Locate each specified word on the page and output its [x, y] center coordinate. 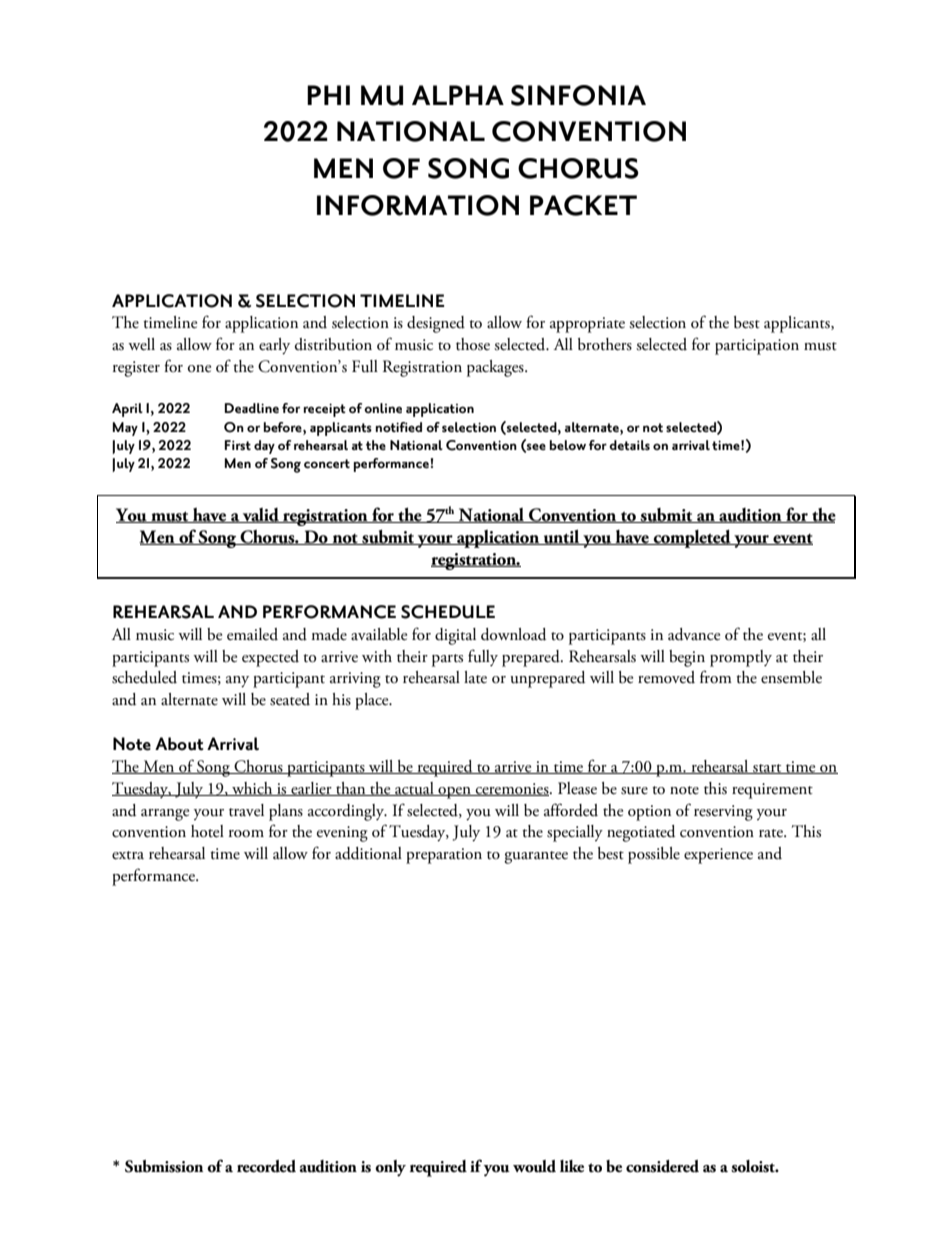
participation [757, 347]
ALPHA [458, 95]
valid [261, 515]
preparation [444, 856]
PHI [328, 95]
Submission [164, 1166]
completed [692, 538]
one [199, 369]
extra [128, 855]
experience [718, 856]
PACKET [583, 205]
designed [436, 324]
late [475, 677]
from [716, 676]
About [179, 744]
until [562, 537]
